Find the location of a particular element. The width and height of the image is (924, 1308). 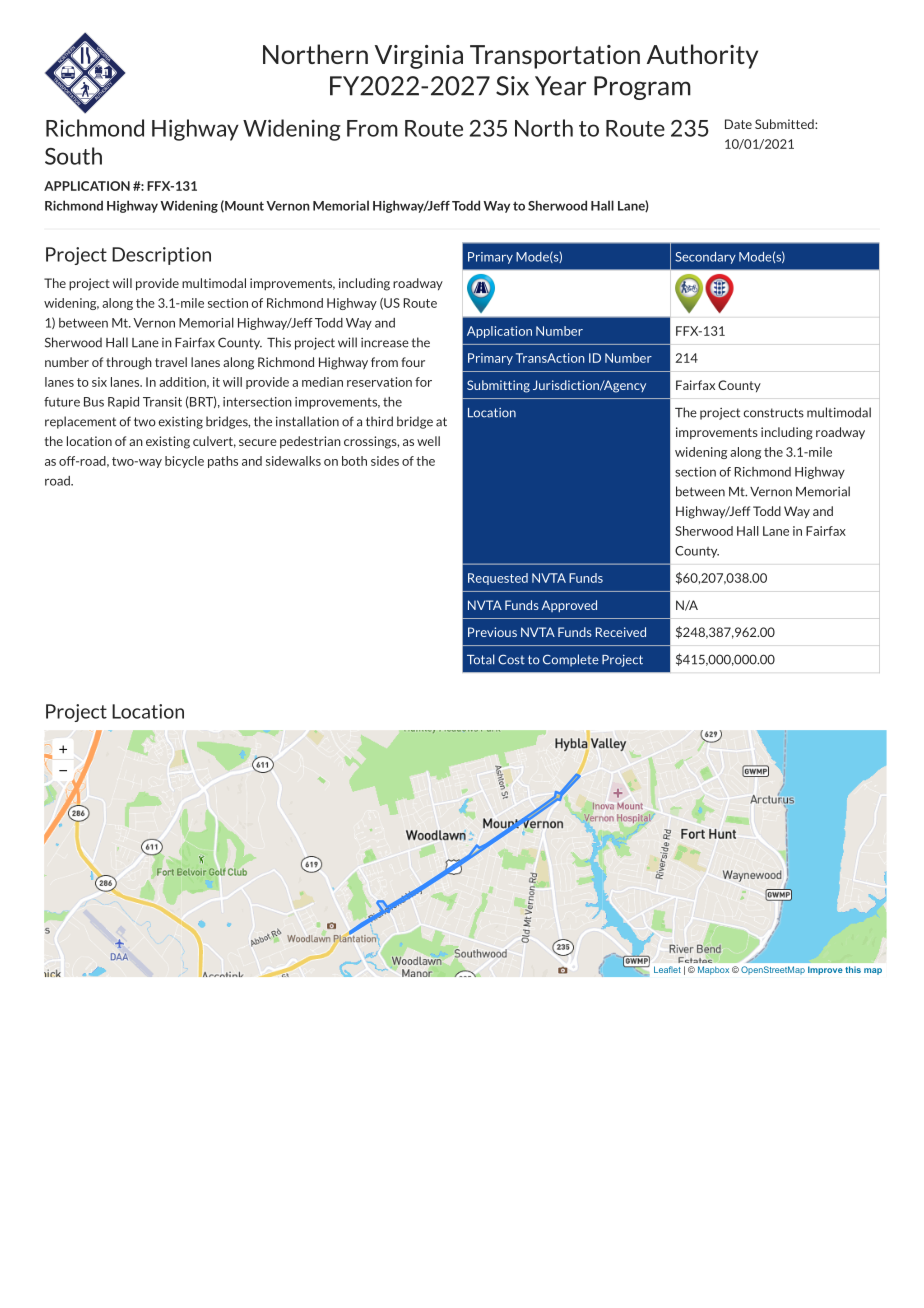

Total is located at coordinates (481, 659).
